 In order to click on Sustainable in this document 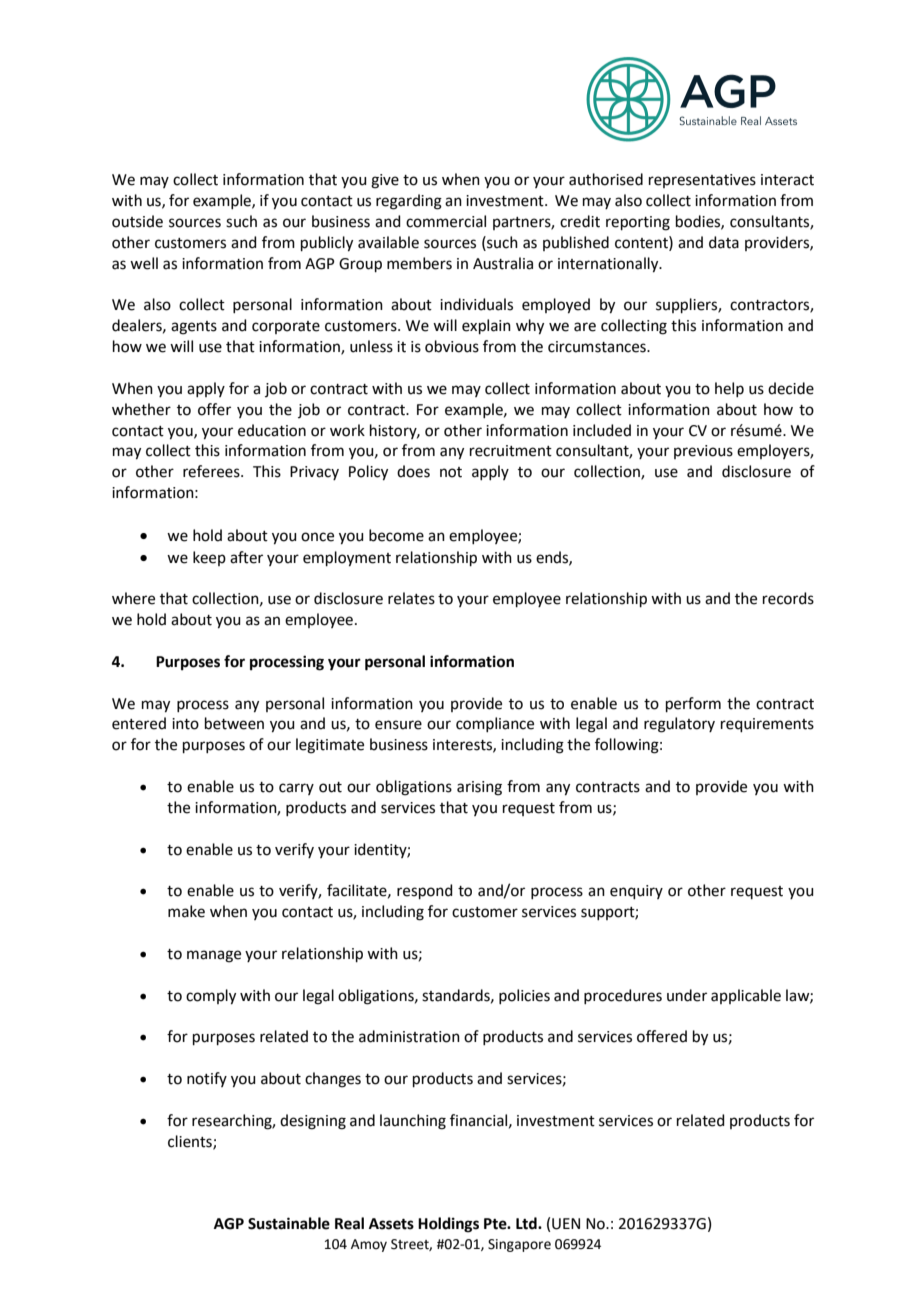, I will do `click(289, 1223)`.
